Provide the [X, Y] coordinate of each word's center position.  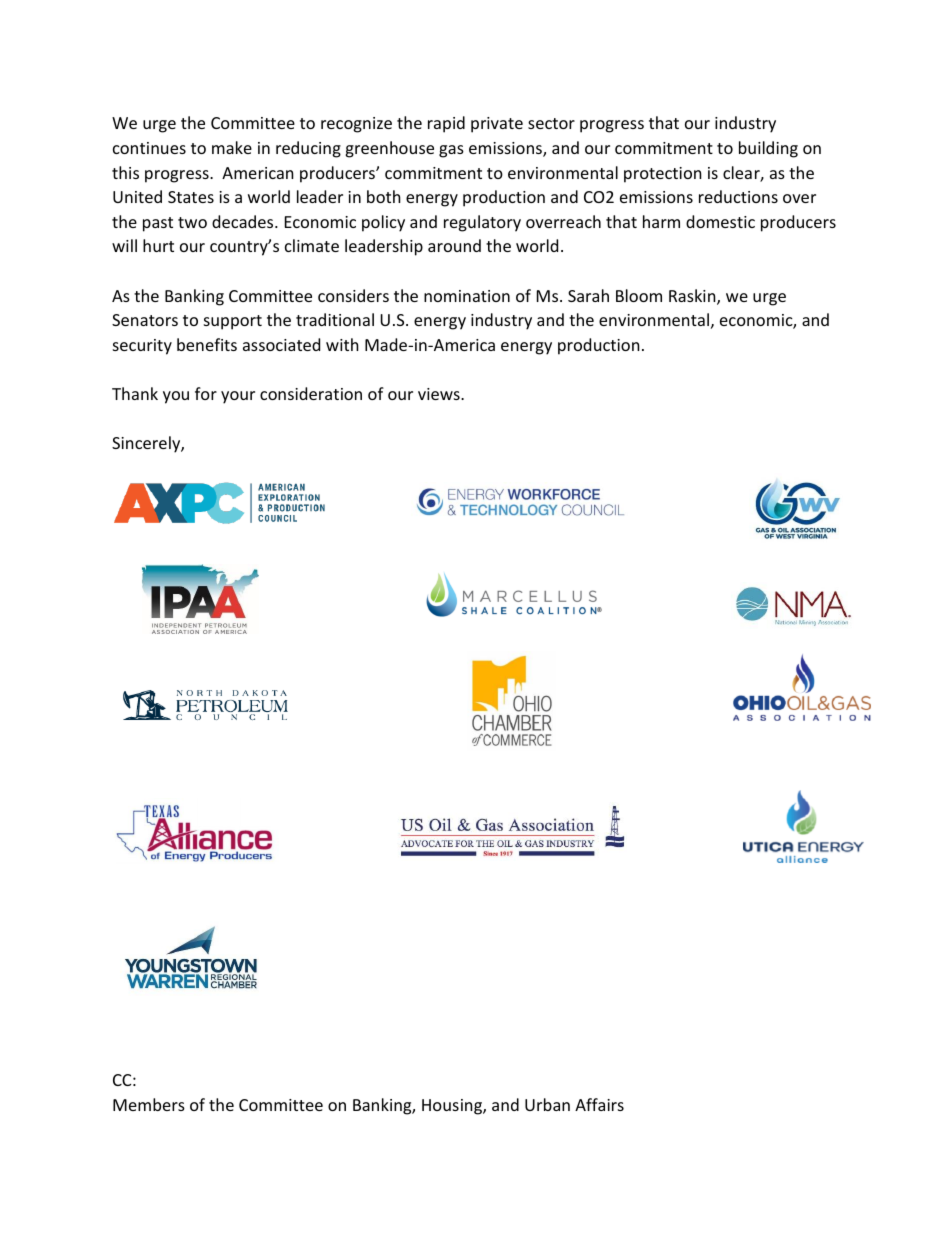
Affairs [599, 1104]
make [232, 147]
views [440, 394]
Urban [547, 1104]
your [238, 397]
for [206, 393]
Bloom [639, 295]
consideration [311, 393]
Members [149, 1104]
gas [451, 151]
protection [663, 175]
